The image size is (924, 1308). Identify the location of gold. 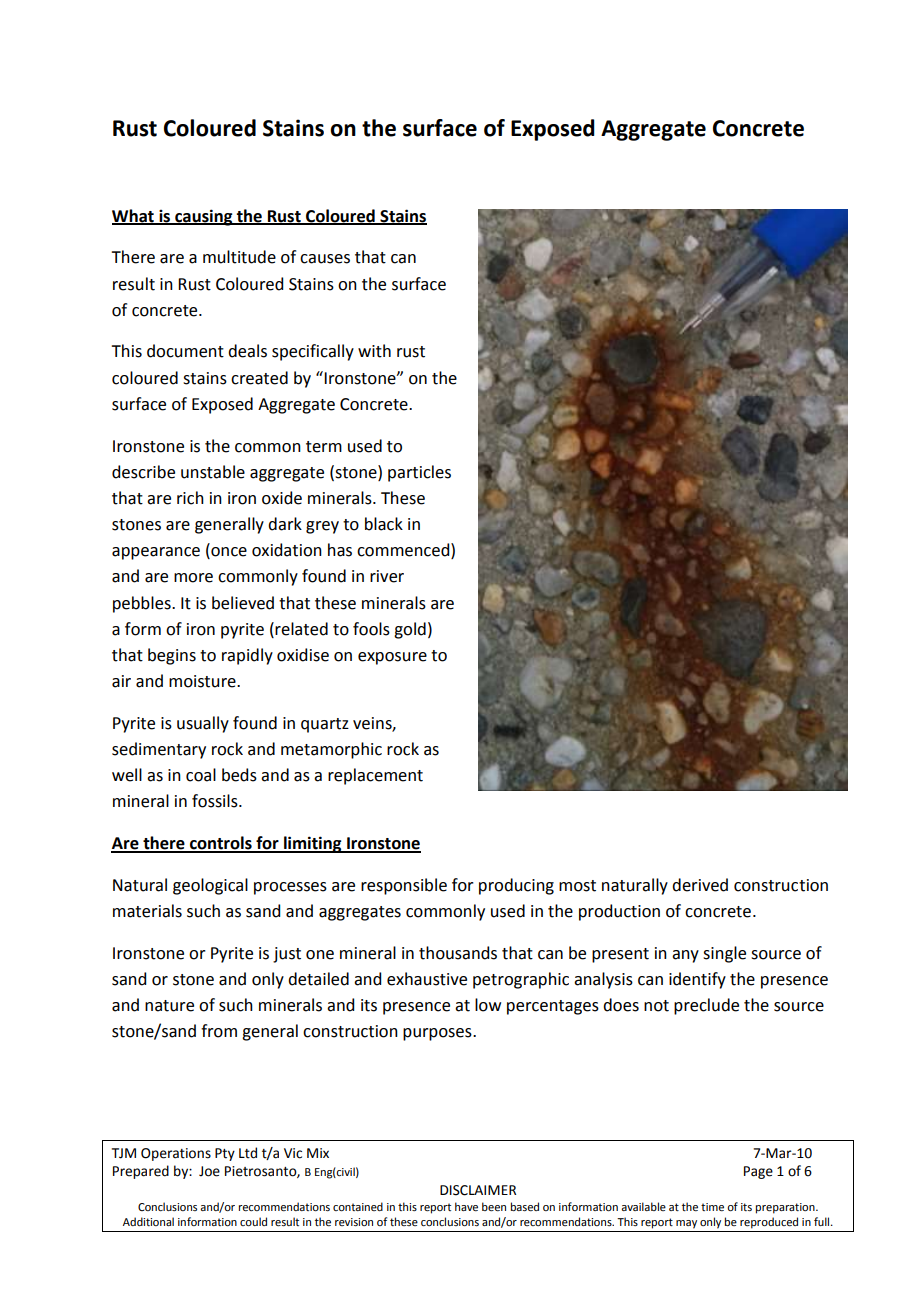
(410, 630).
